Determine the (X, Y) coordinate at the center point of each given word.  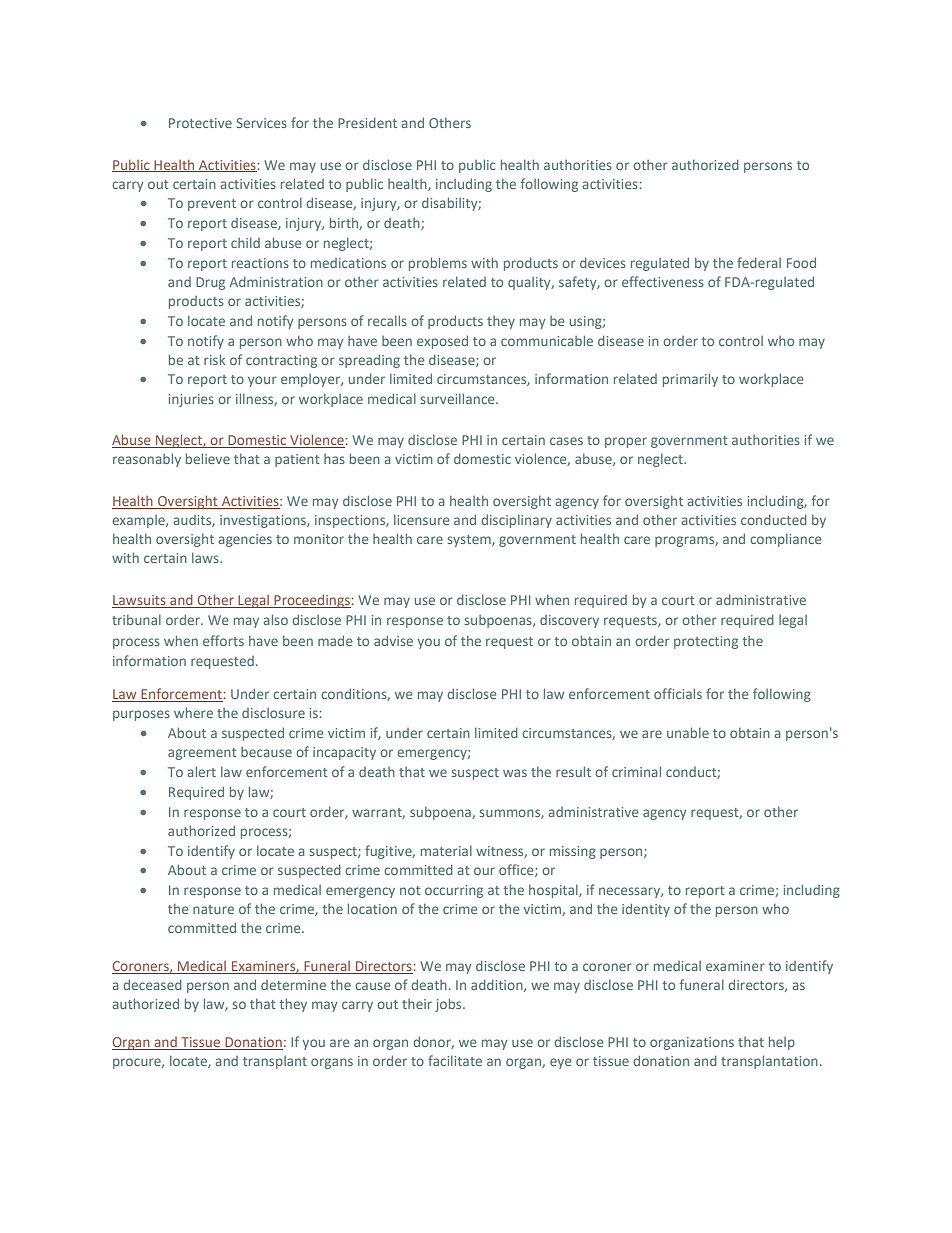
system (470, 541)
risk (214, 359)
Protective (200, 123)
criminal (636, 771)
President (367, 122)
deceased (152, 984)
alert (202, 771)
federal (759, 262)
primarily (690, 380)
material (446, 850)
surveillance (459, 398)
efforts (223, 640)
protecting (706, 642)
